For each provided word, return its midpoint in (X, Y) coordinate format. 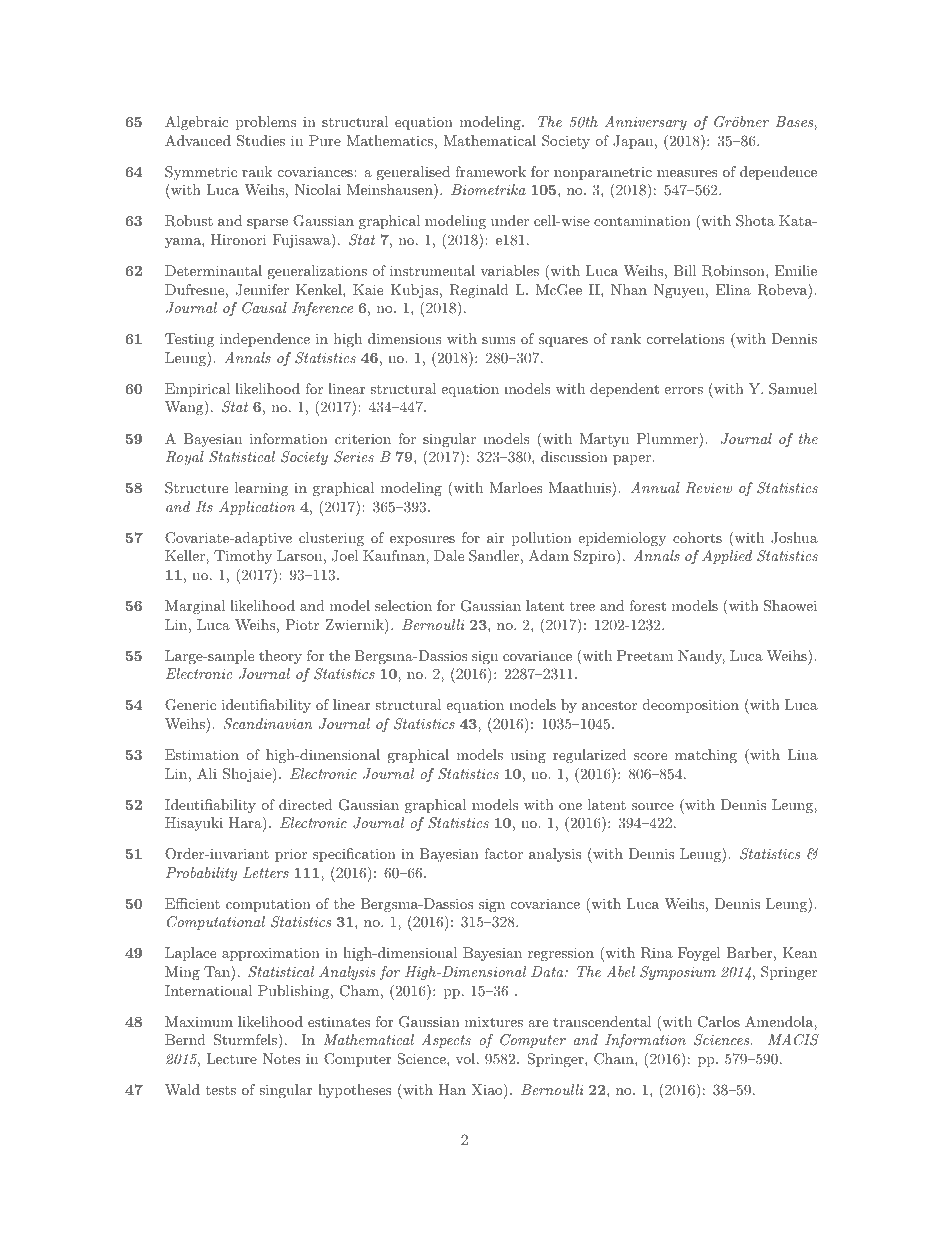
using (528, 756)
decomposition (691, 706)
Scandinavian (268, 724)
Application (257, 508)
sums (499, 340)
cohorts (697, 537)
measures (687, 173)
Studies (261, 141)
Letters (266, 872)
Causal (264, 308)
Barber (749, 952)
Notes (281, 1058)
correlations (686, 338)
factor (503, 853)
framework (490, 171)
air (495, 537)
